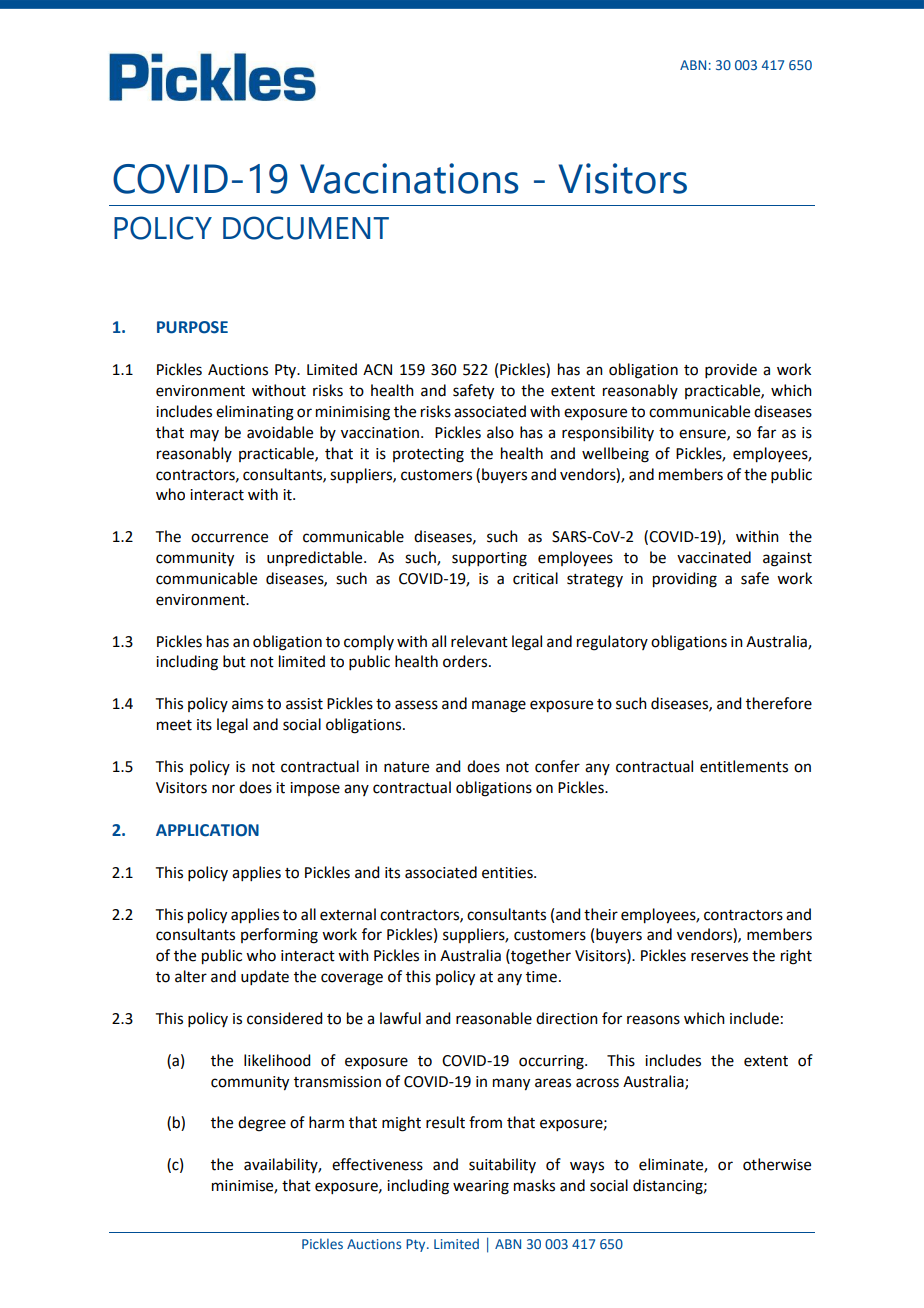 Image resolution: width=924 pixels, height=1308 pixels. Describe the element at coordinates (719, 957) in the screenshot. I see `reserves` at that location.
